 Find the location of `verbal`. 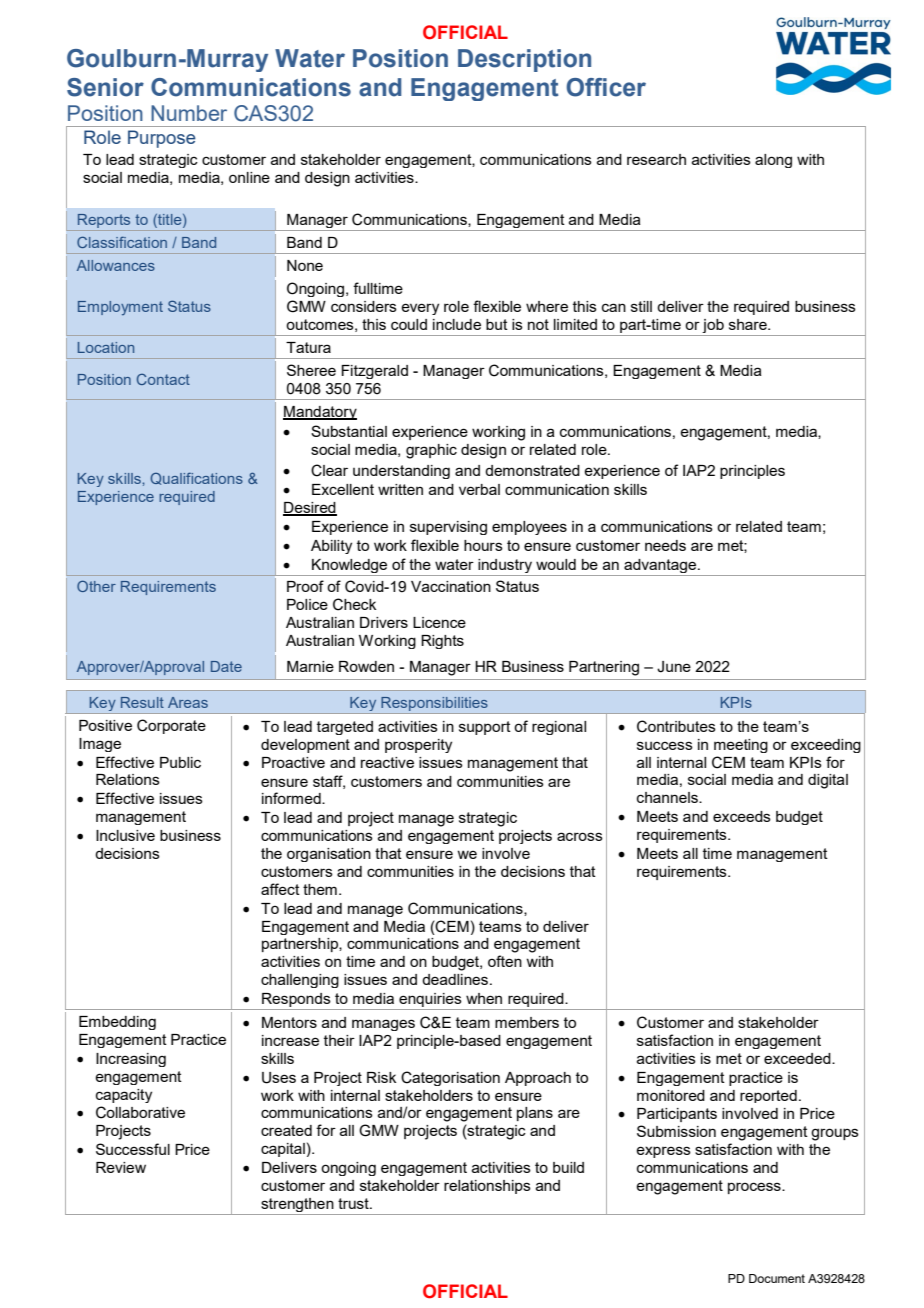

verbal is located at coordinates (479, 489).
